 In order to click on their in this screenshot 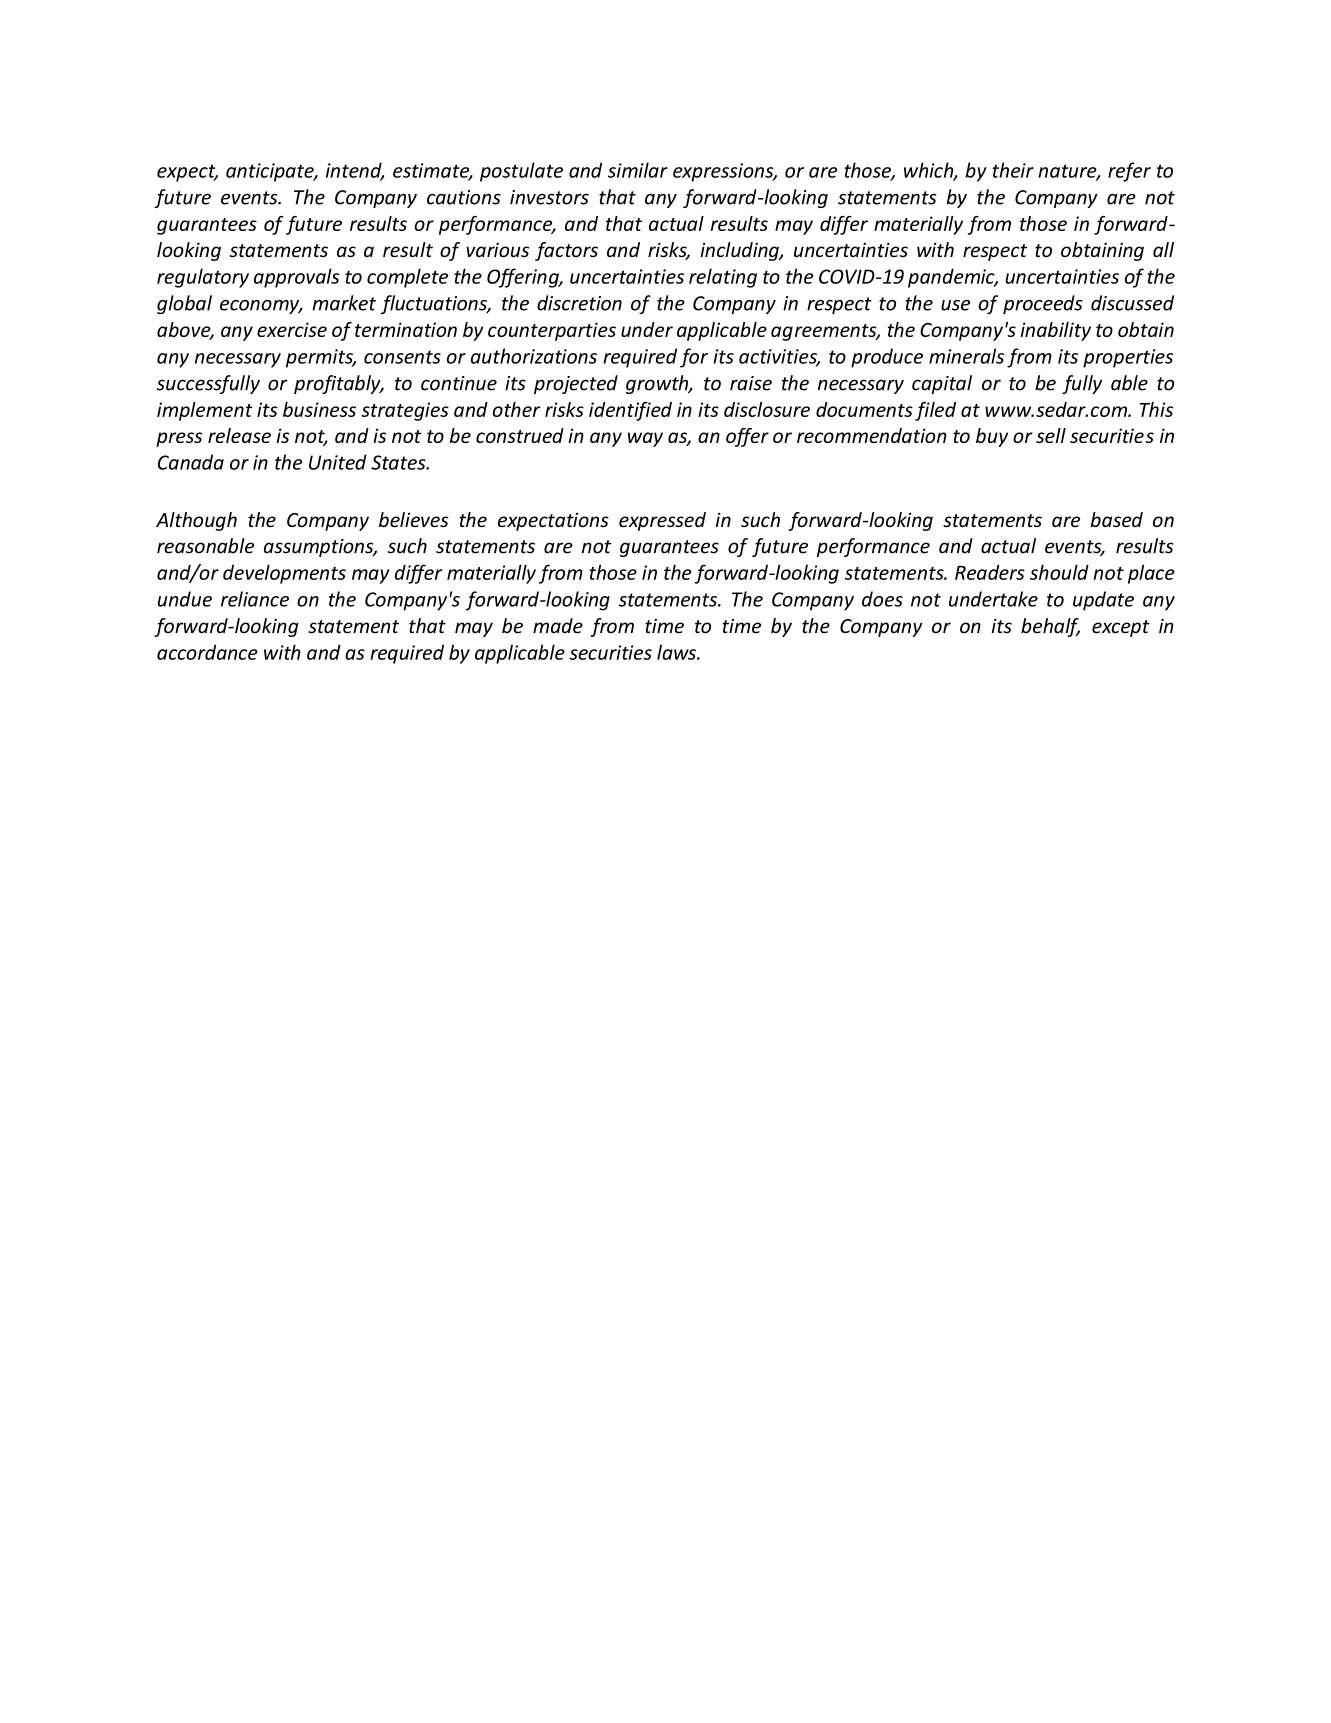, I will do `click(1013, 170)`.
